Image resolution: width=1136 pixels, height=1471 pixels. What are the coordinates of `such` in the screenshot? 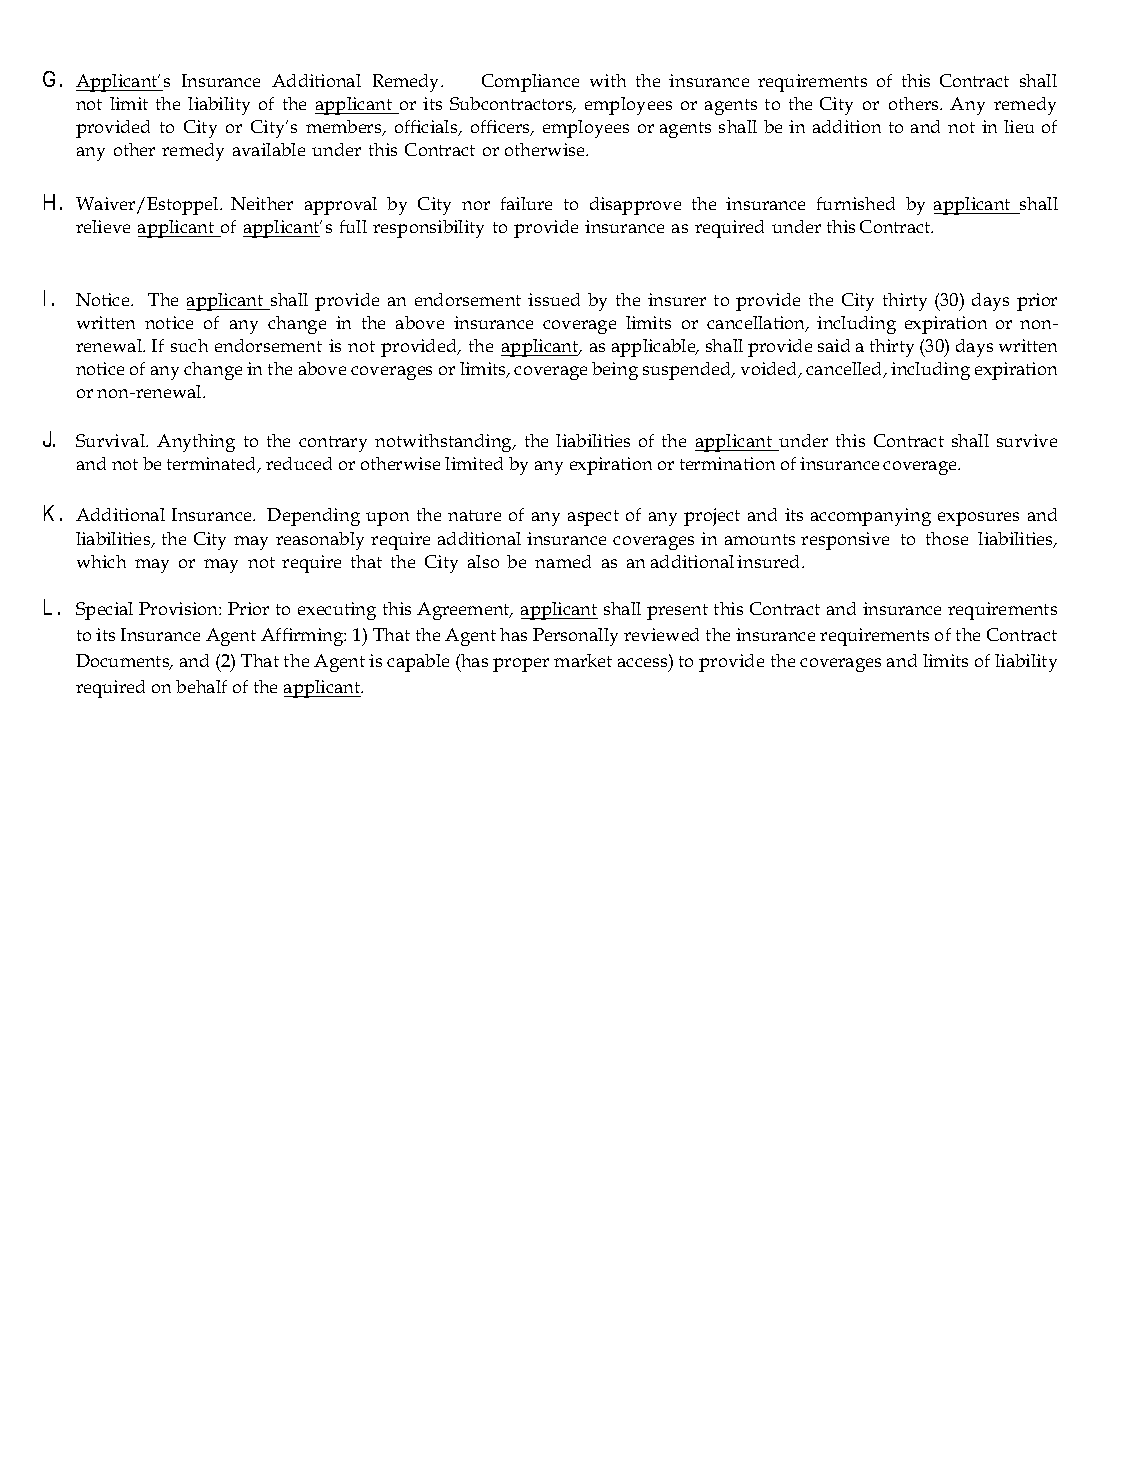 It's located at (189, 345).
